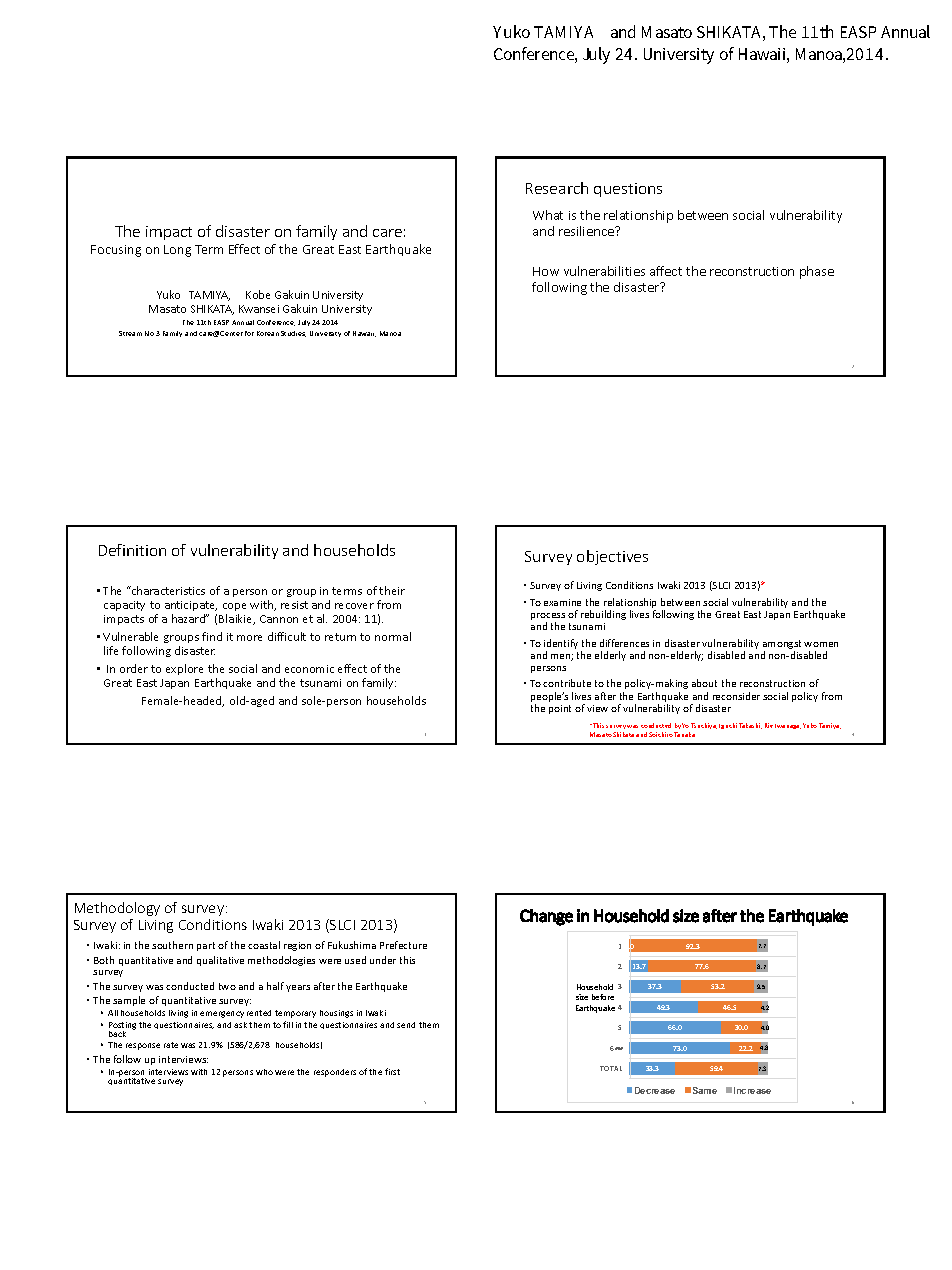 This image has height=1270, width=952. Describe the element at coordinates (782, 646) in the image. I see `amongst` at that location.
